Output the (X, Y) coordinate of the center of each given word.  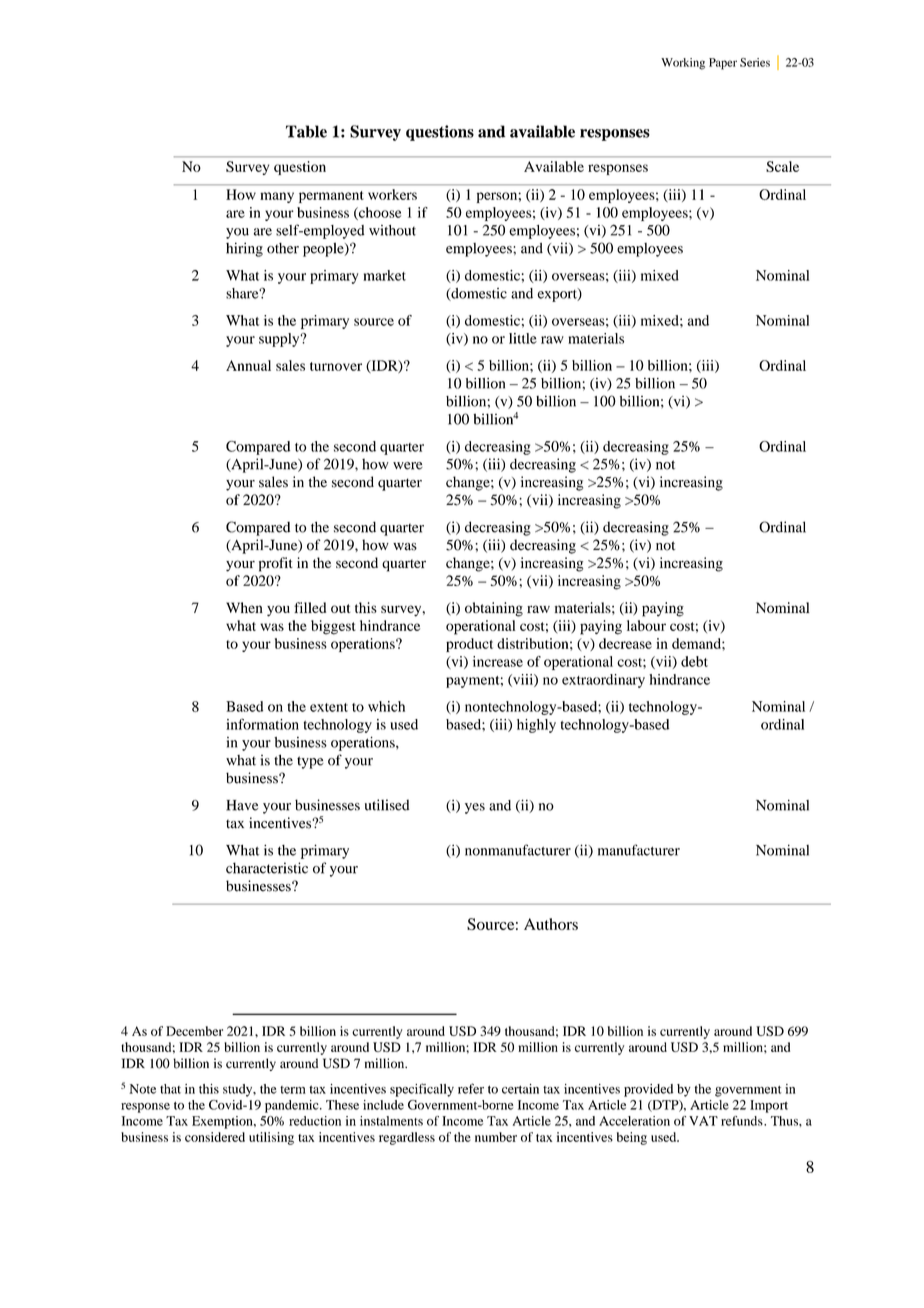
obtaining (494, 609)
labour (646, 625)
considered (215, 1137)
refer (471, 1088)
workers (392, 194)
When (244, 607)
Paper (723, 64)
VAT (703, 1121)
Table (306, 131)
